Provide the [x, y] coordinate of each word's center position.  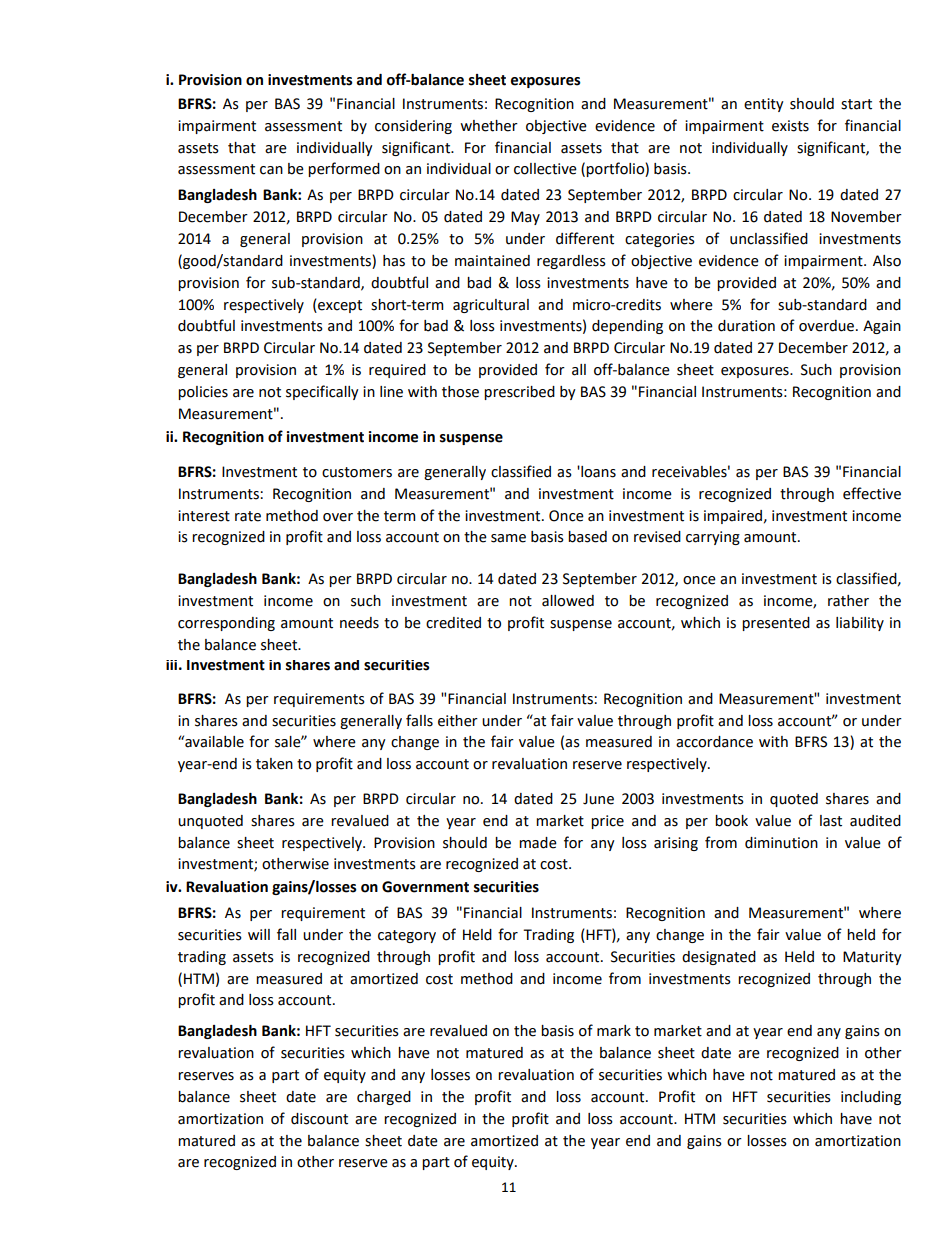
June [598, 799]
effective [872, 493]
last [831, 821]
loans [597, 472]
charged [384, 1098]
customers [357, 472]
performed [344, 169]
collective [545, 169]
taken [274, 764]
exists [790, 126]
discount [319, 1119]
